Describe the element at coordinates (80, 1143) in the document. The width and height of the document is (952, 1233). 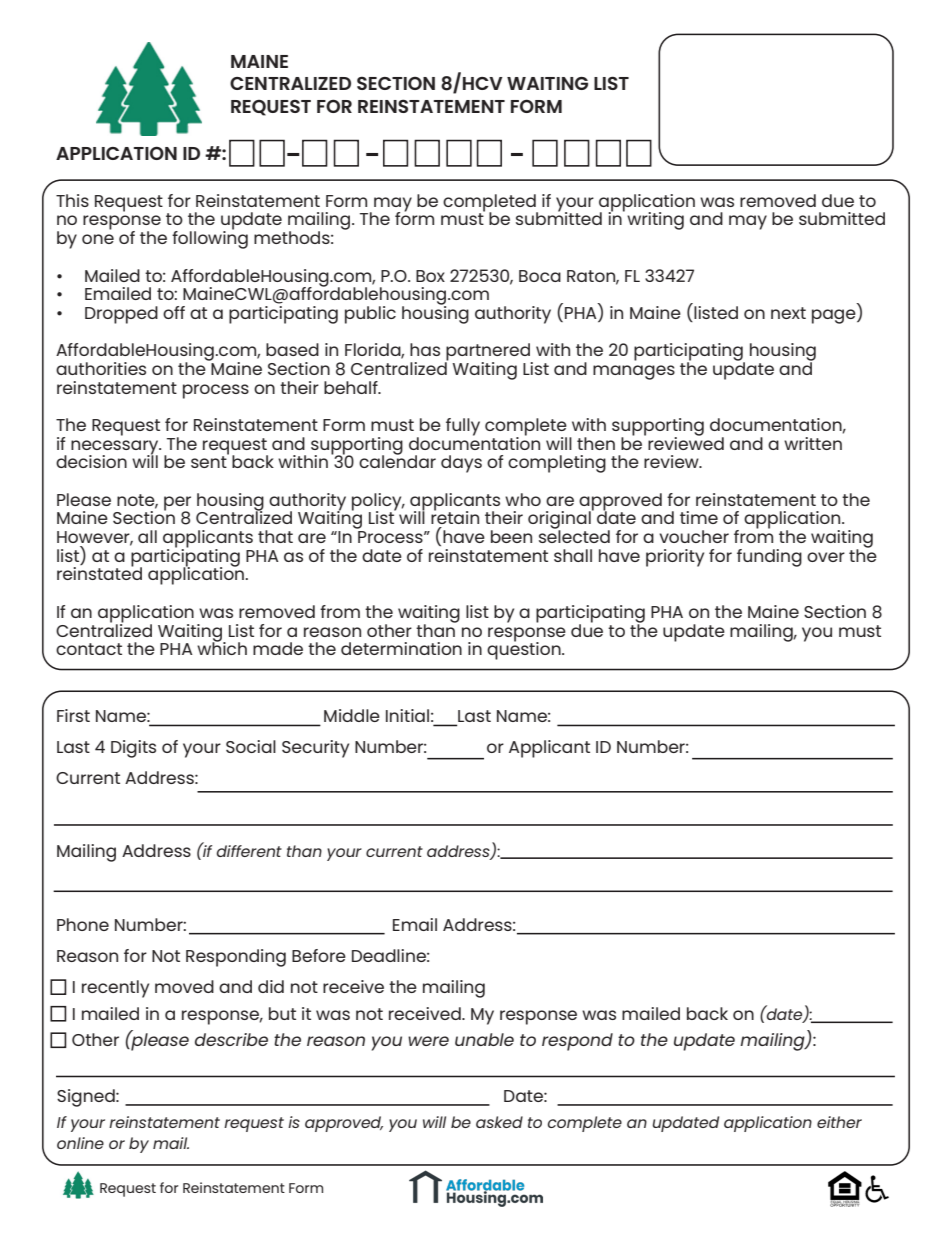
I see `online` at that location.
